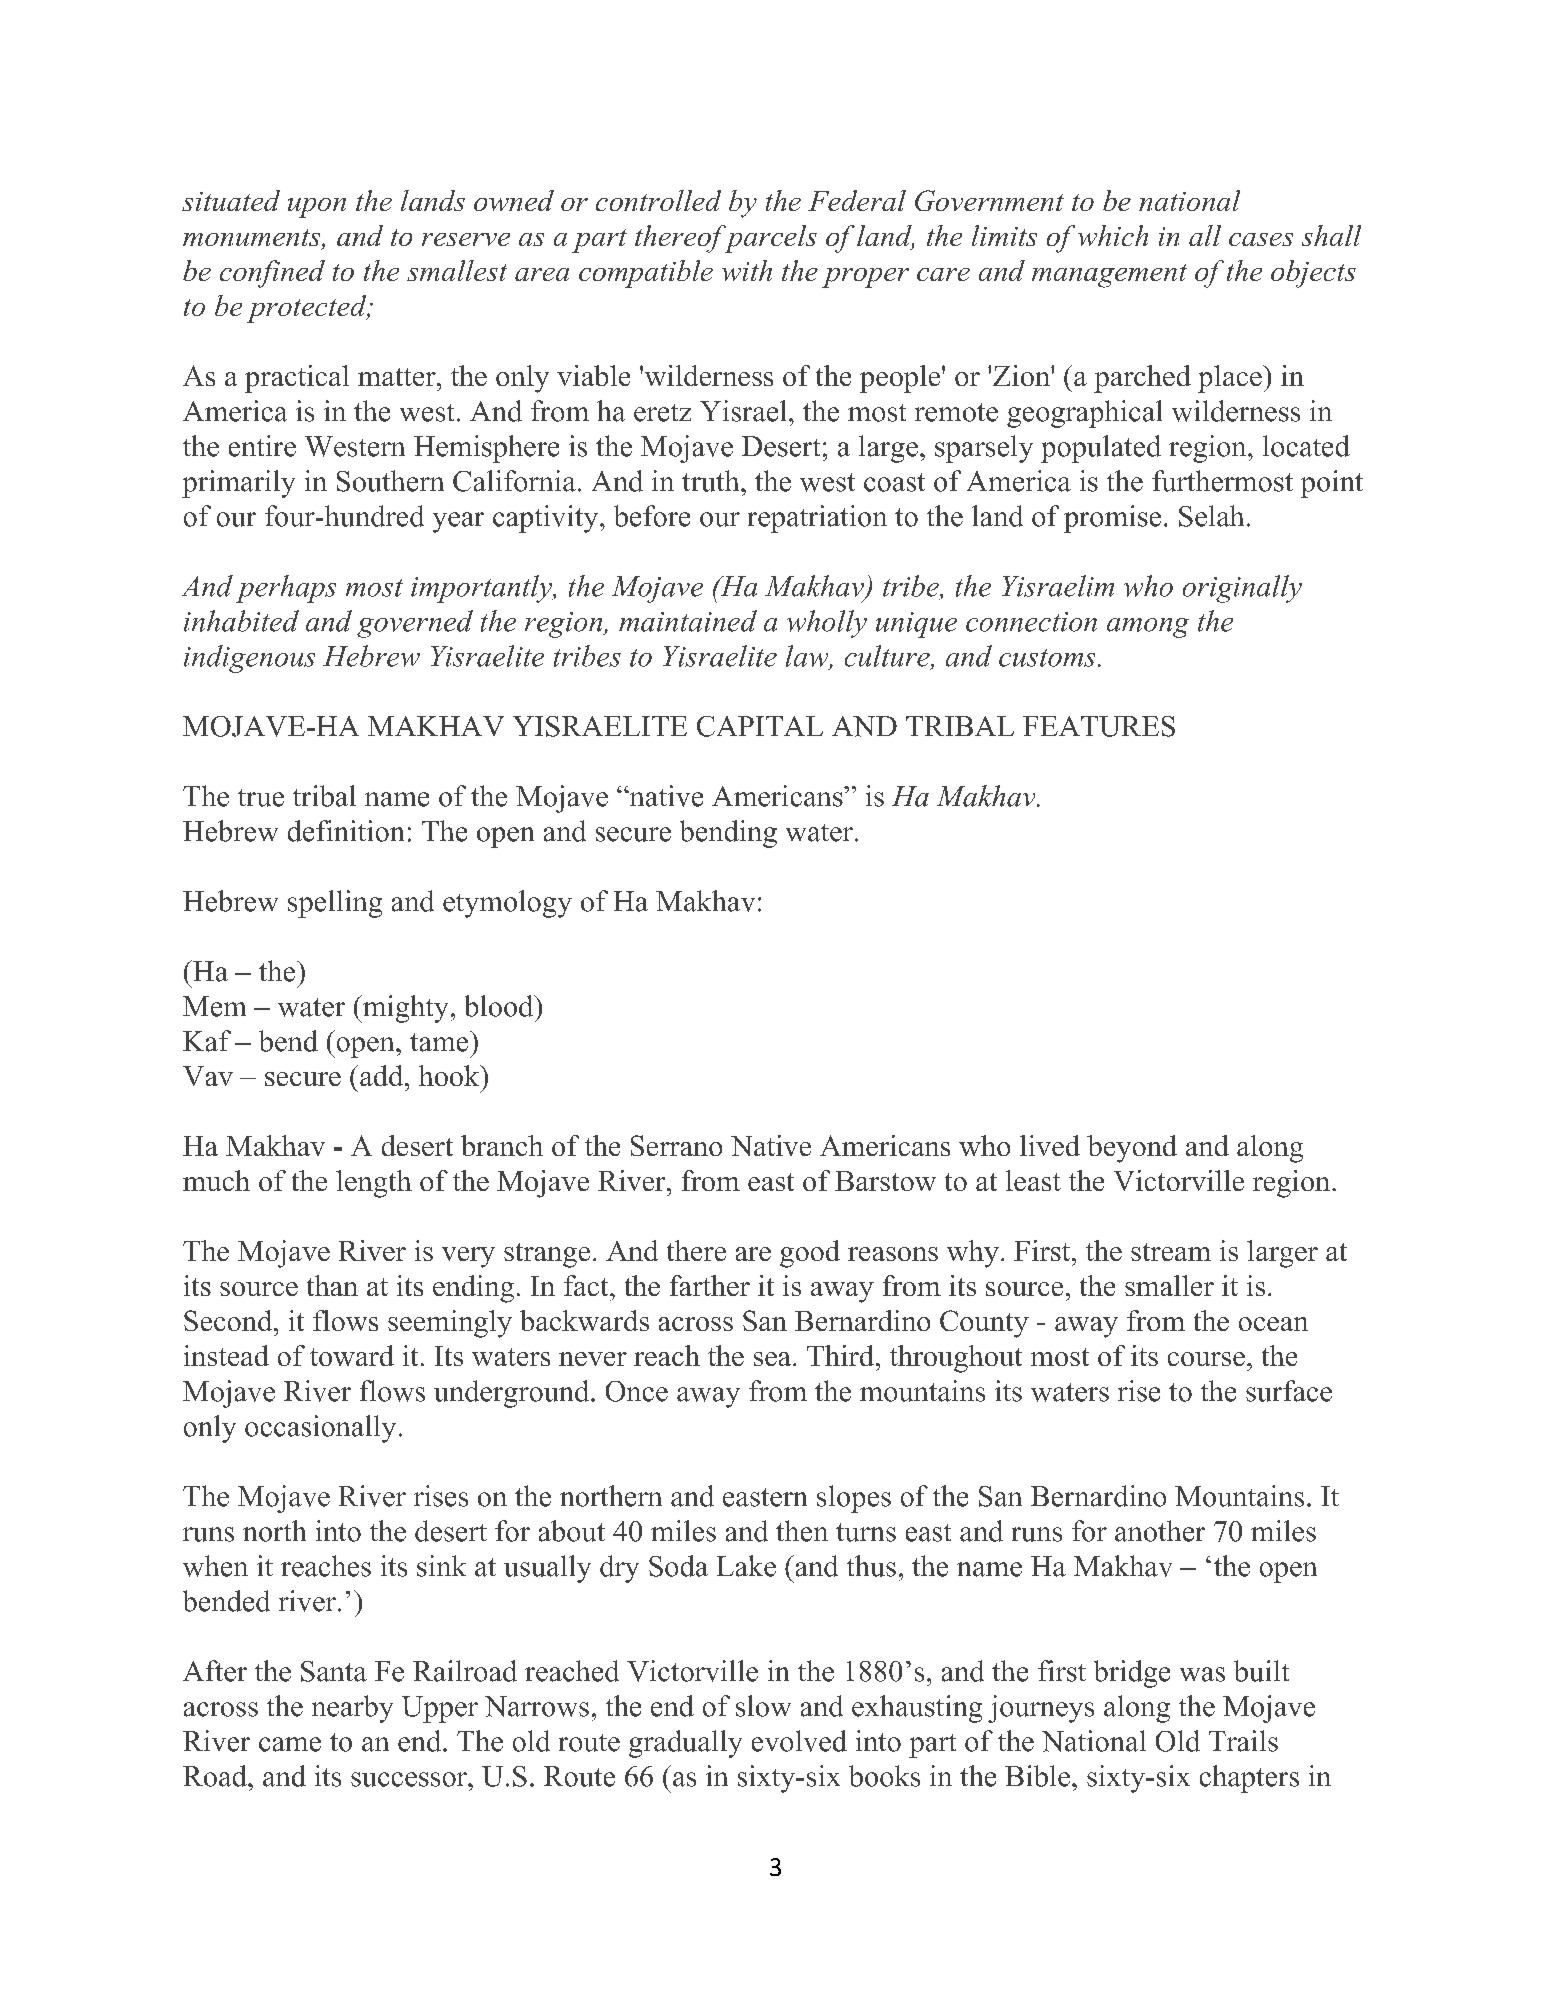 Image resolution: width=1552 pixels, height=2009 pixels. I want to click on beyond, so click(1132, 1149).
